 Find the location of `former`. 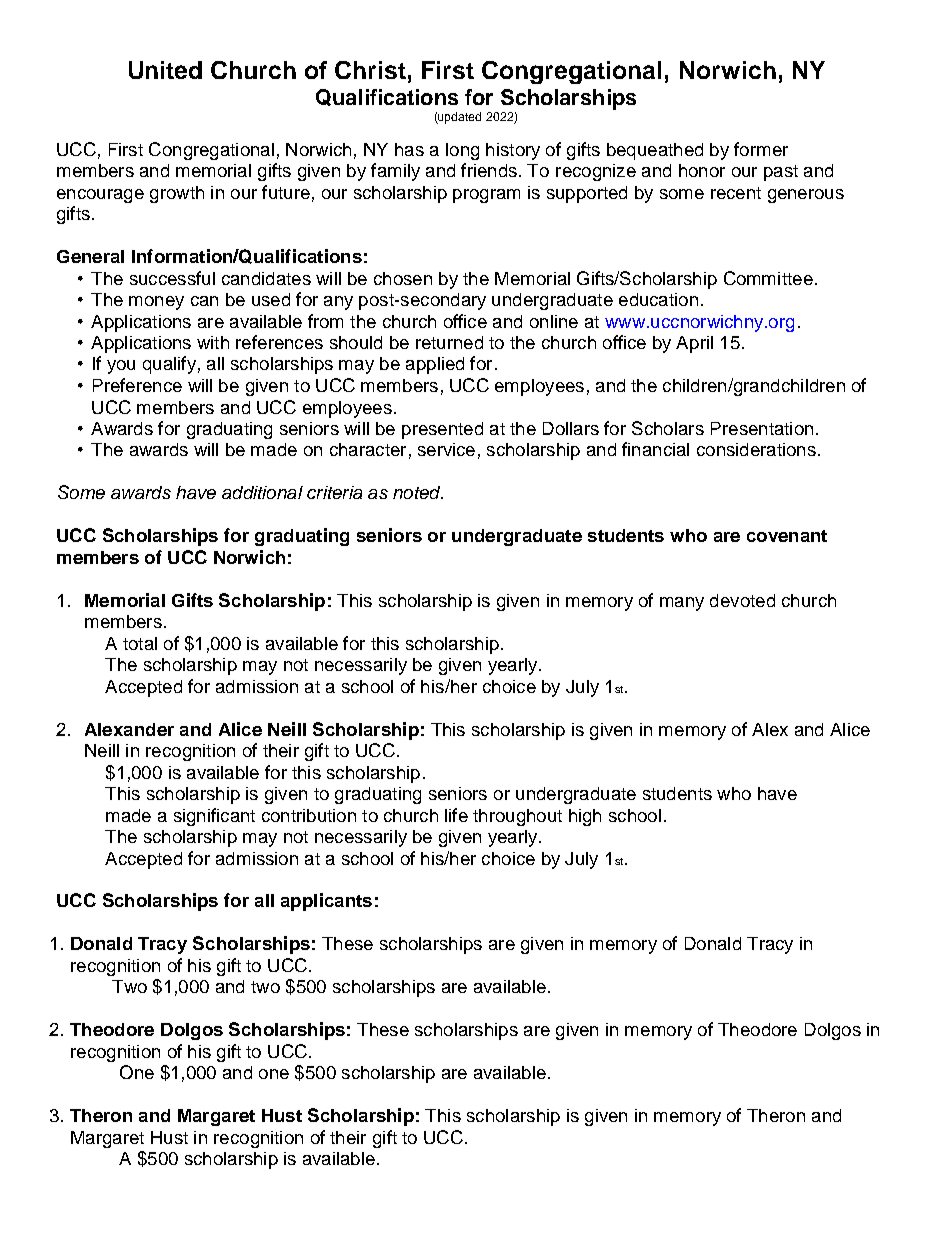

former is located at coordinates (761, 149).
